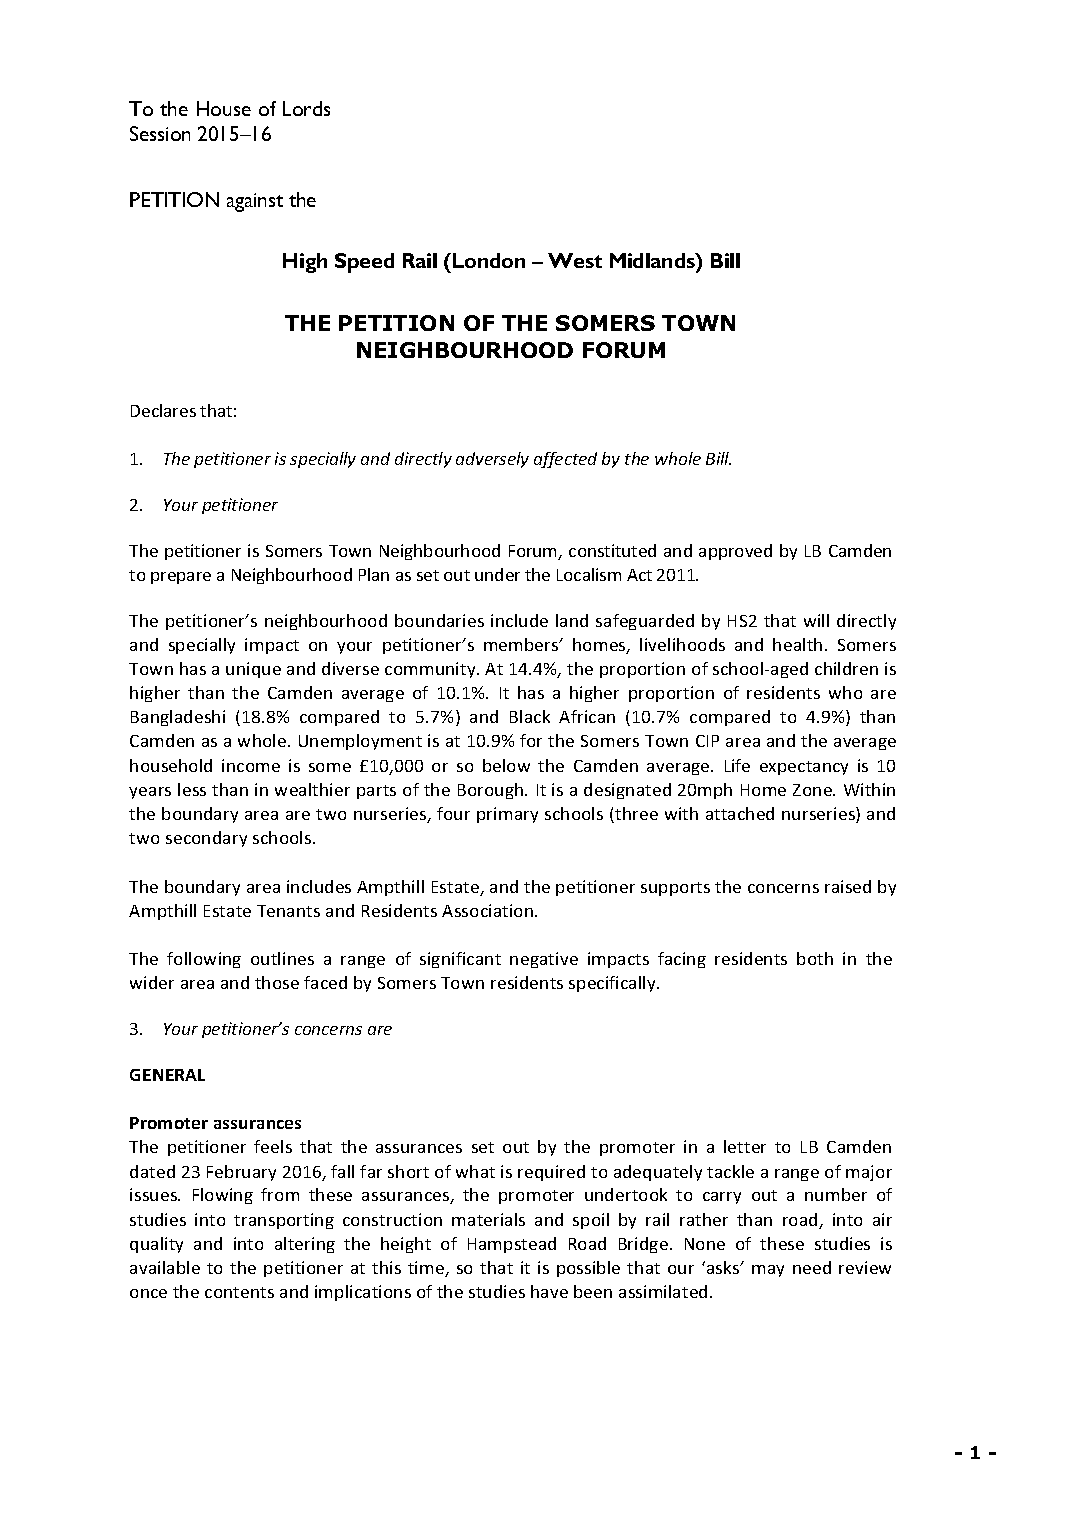  I want to click on prepare, so click(181, 578).
